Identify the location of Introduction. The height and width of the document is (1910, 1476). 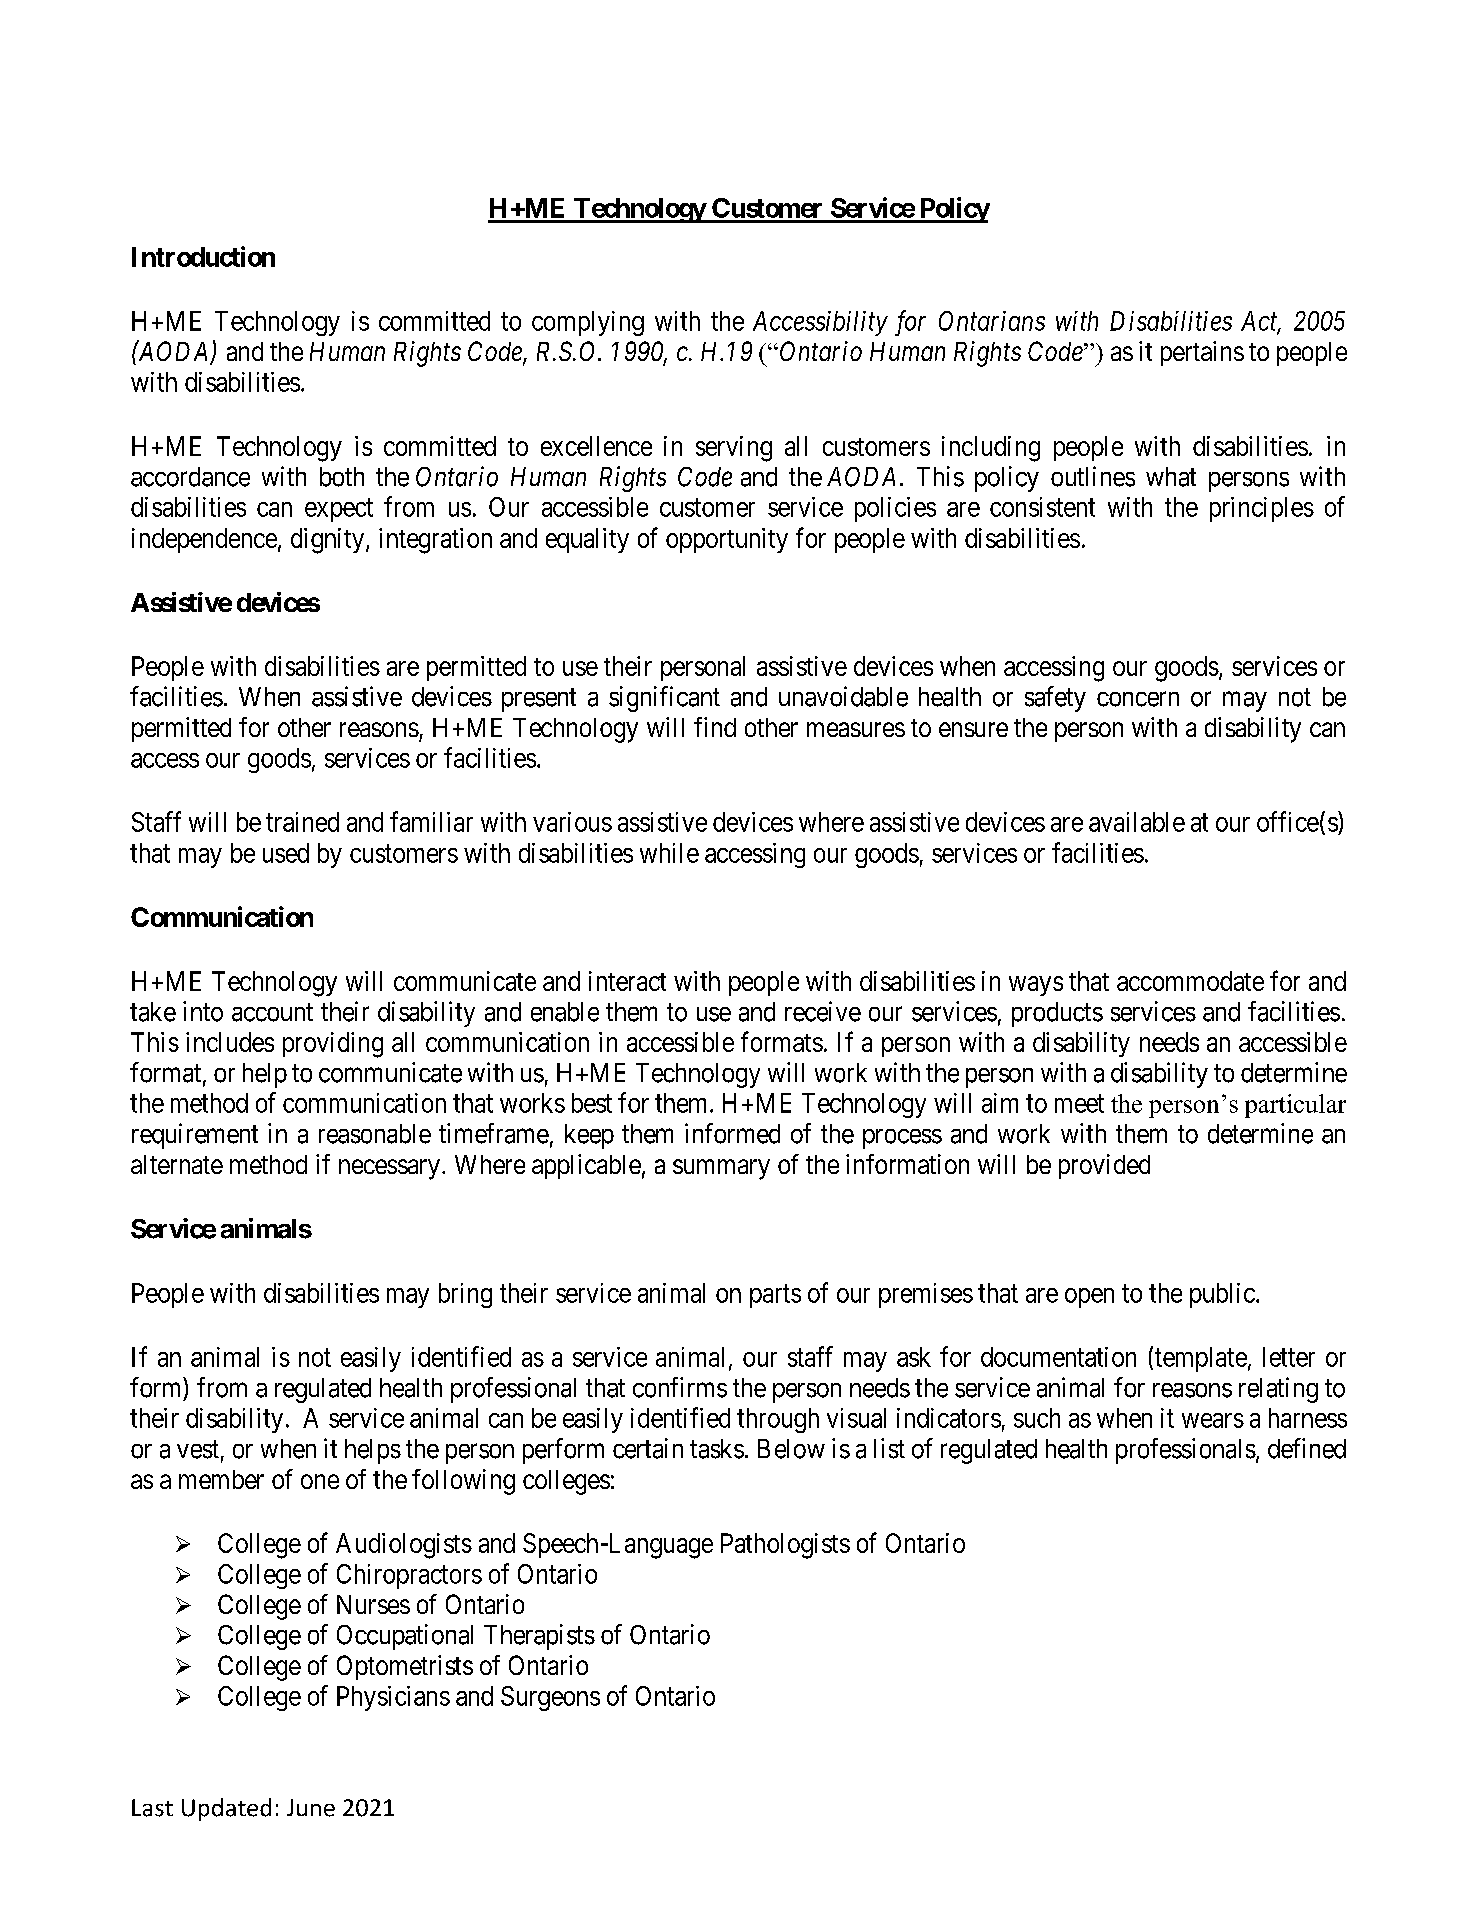
(203, 256).
